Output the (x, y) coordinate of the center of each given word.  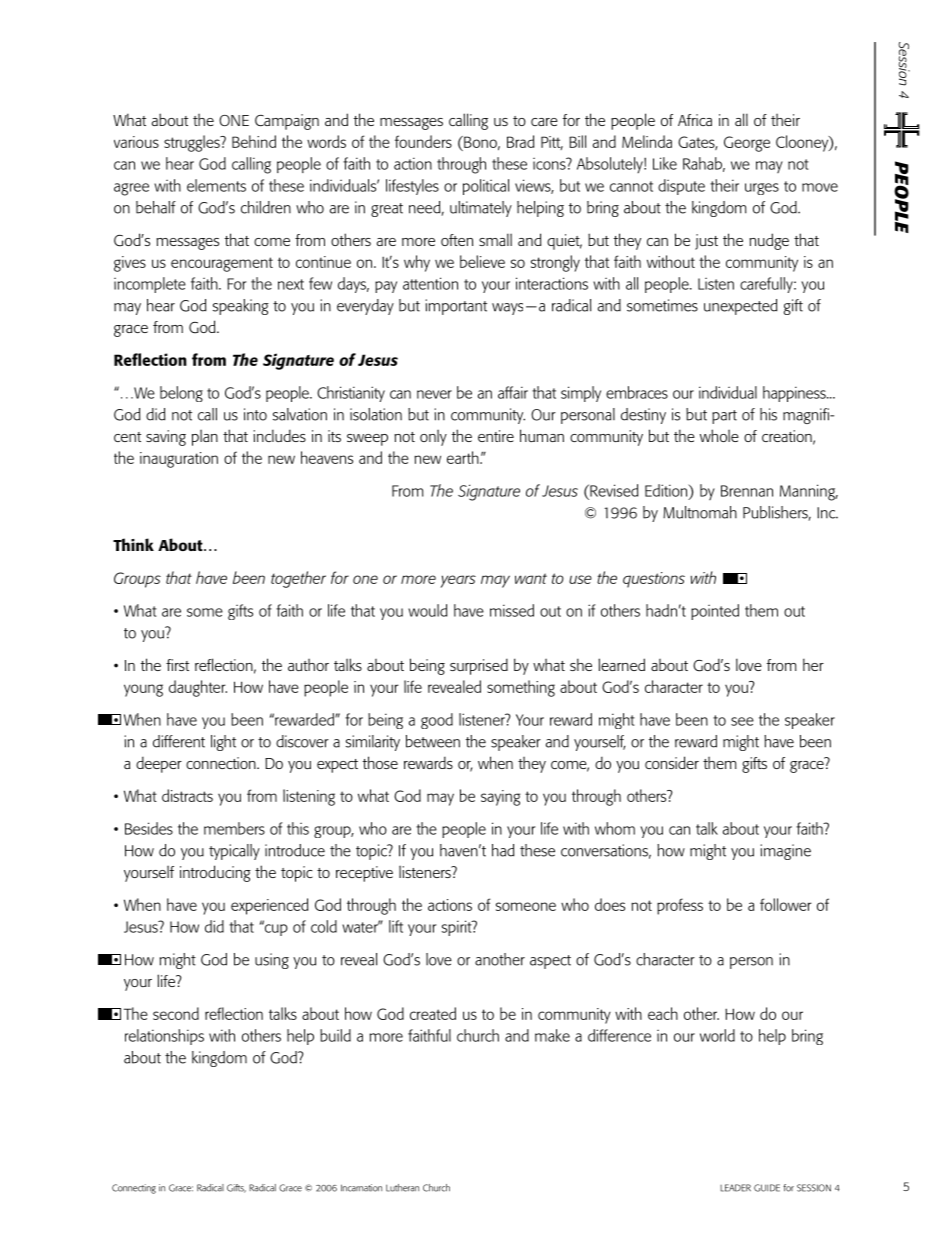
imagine (785, 852)
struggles (193, 143)
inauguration (179, 460)
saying (501, 798)
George (747, 144)
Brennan (747, 491)
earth (464, 457)
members (234, 828)
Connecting (134, 1189)
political (486, 187)
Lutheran (402, 1188)
